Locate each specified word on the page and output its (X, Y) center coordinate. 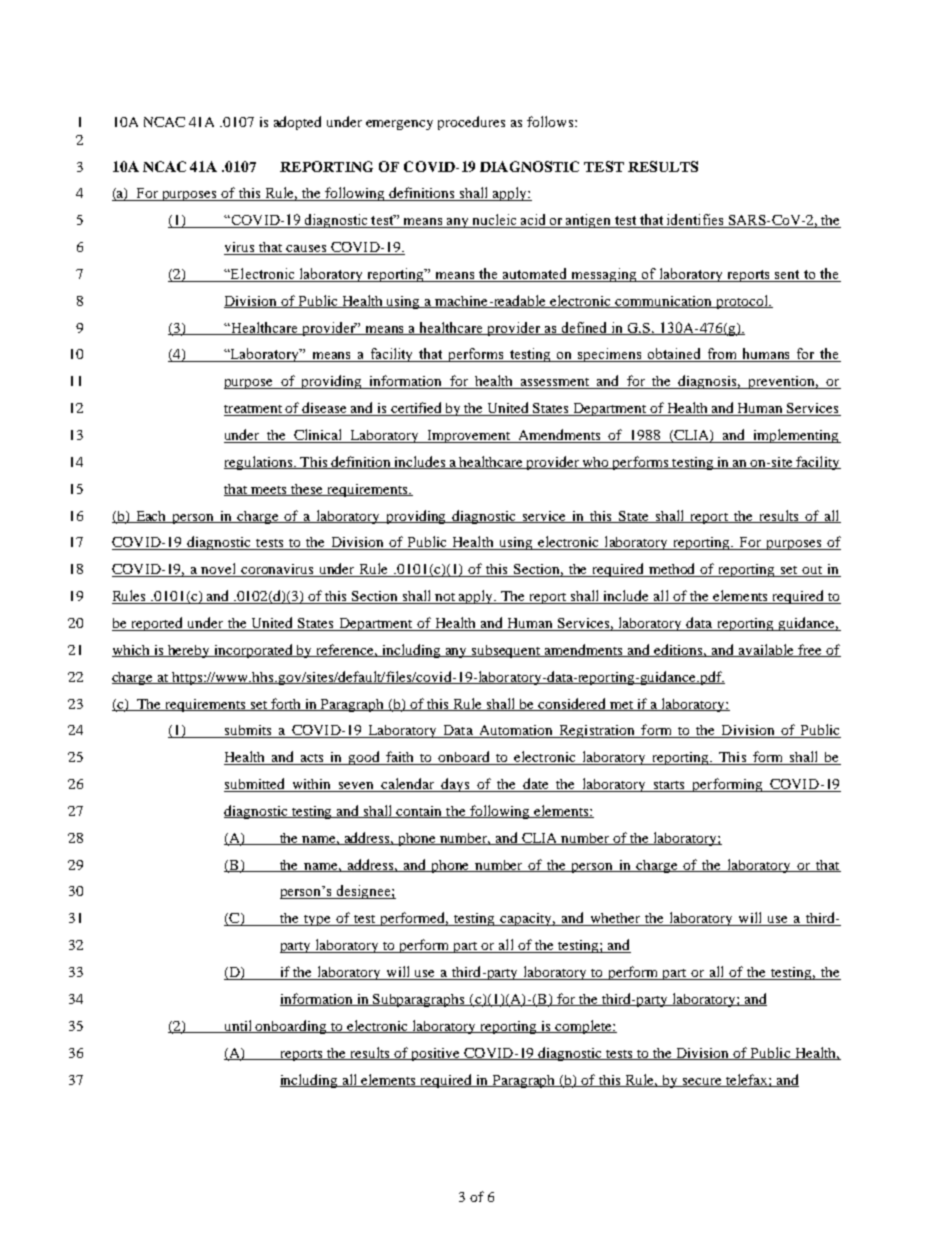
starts (669, 786)
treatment (254, 410)
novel (219, 570)
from (722, 355)
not (445, 598)
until (238, 1026)
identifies (695, 221)
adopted (297, 123)
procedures (471, 123)
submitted (256, 785)
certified (417, 409)
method (672, 570)
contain (420, 812)
